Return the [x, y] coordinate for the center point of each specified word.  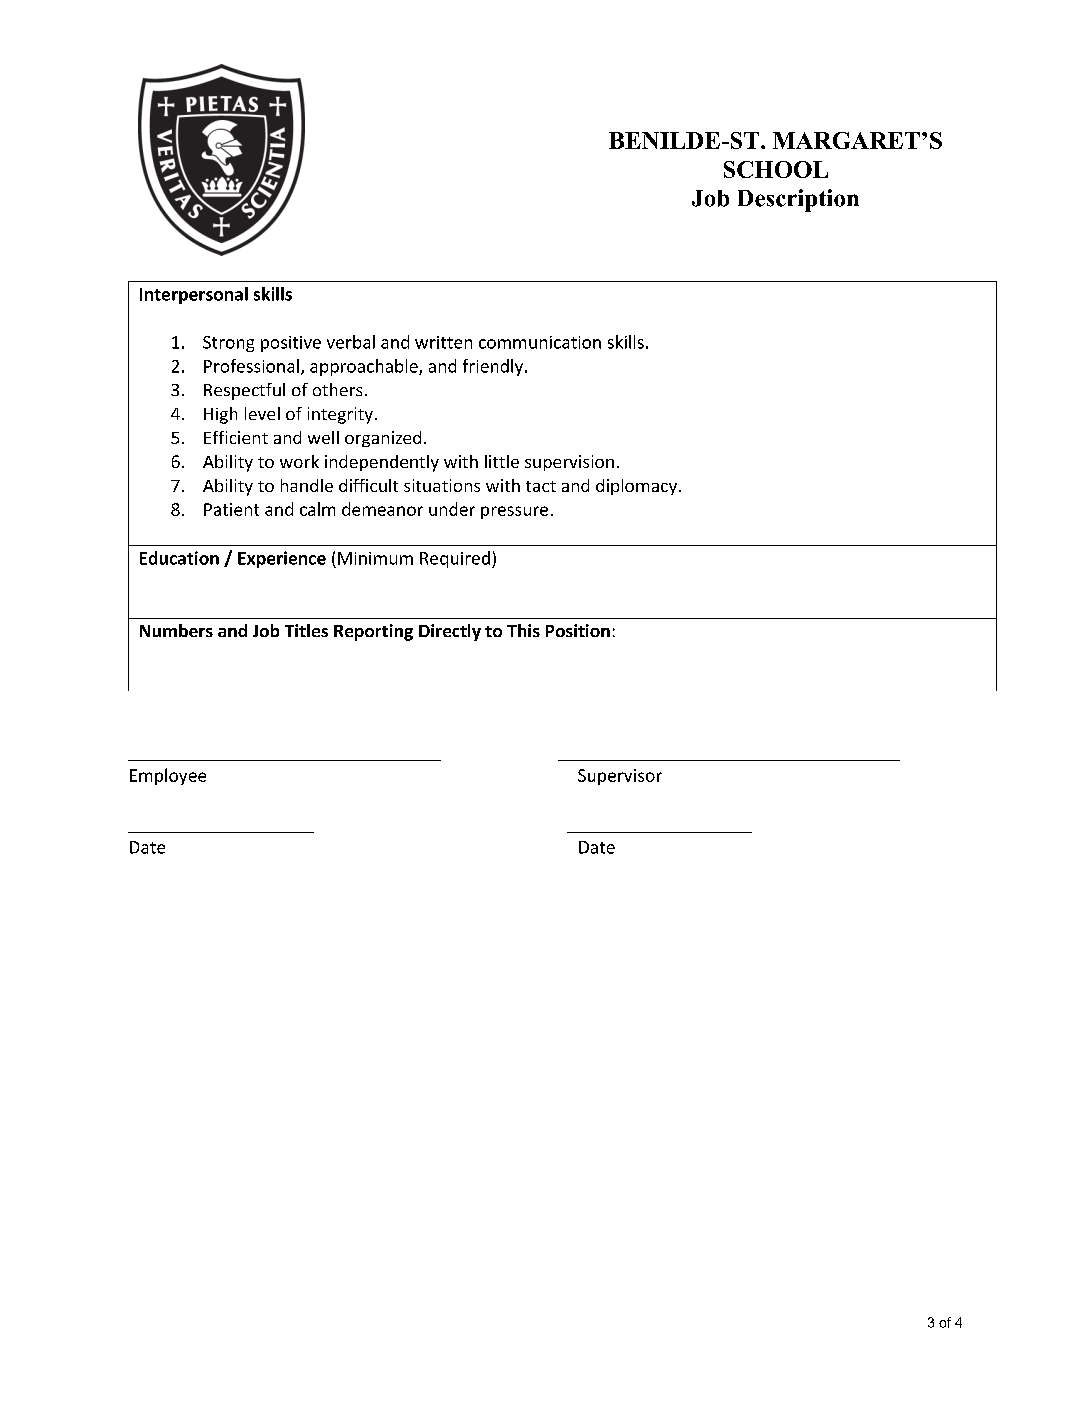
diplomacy [636, 487]
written [443, 342]
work [299, 461]
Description [798, 200]
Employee [168, 776]
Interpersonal [194, 295]
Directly [450, 632]
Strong [228, 344]
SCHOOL [776, 169]
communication [540, 342]
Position [578, 630]
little [502, 461]
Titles [306, 630]
